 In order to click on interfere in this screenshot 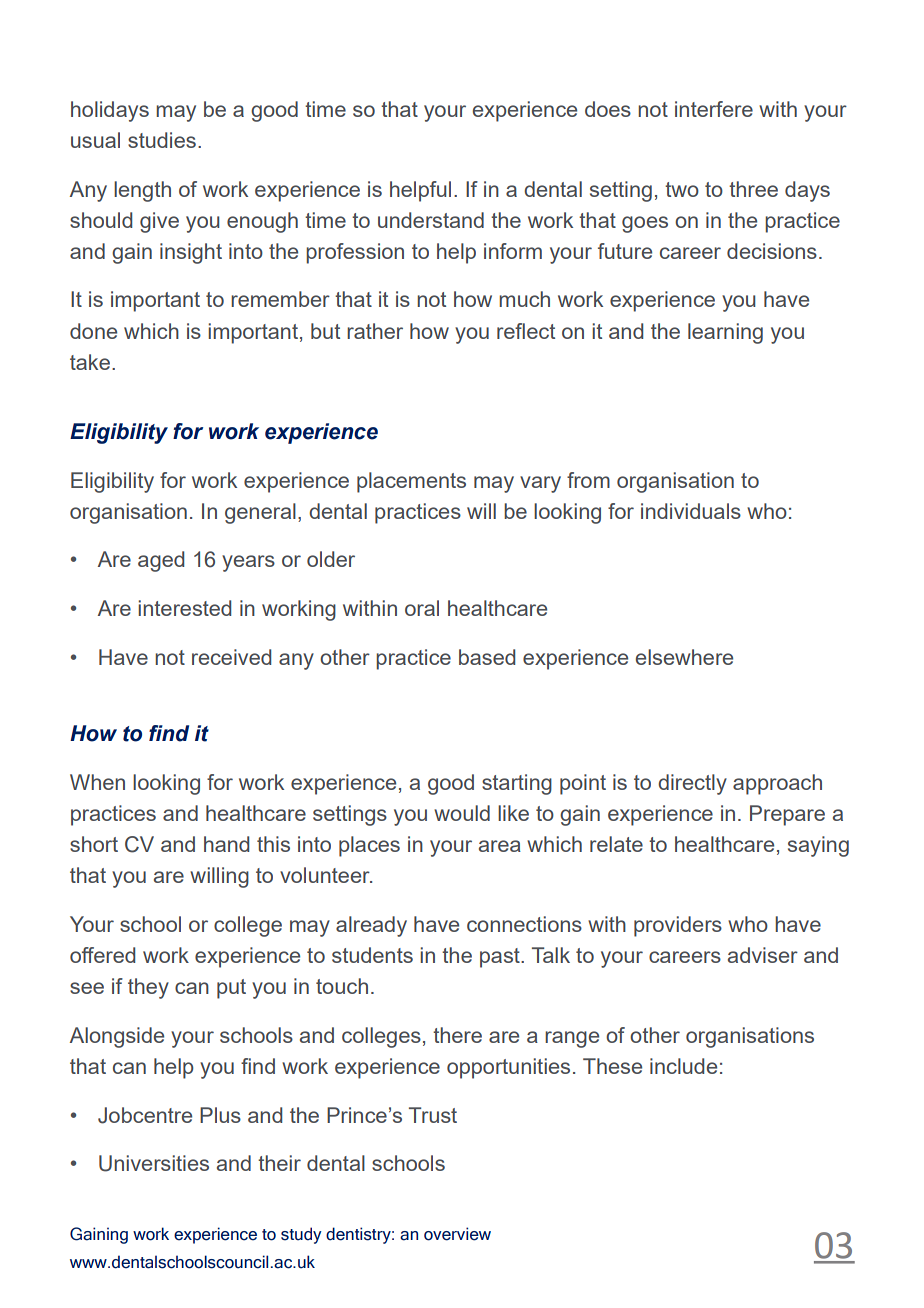, I will do `click(714, 109)`.
